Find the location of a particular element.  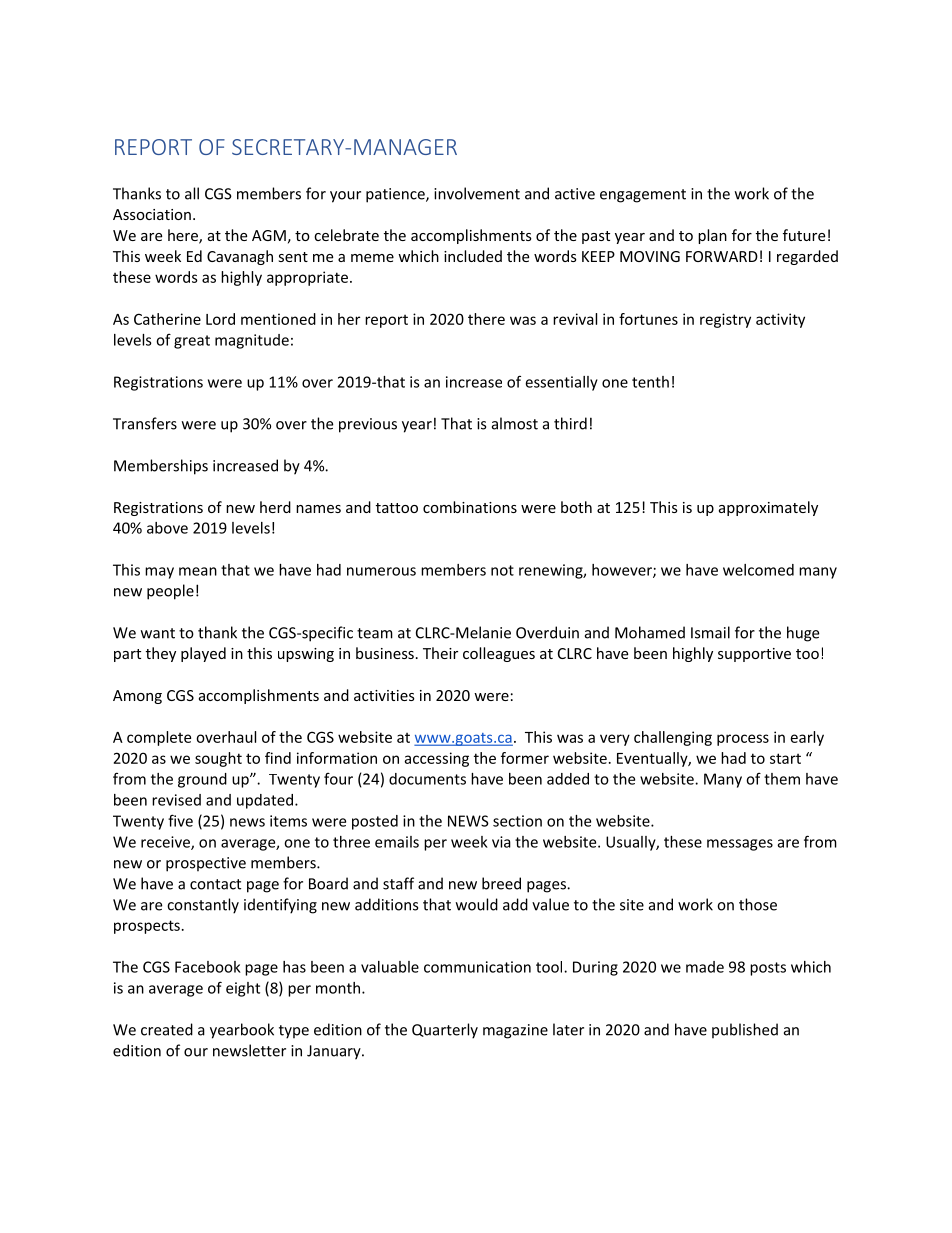

messages is located at coordinates (740, 845).
